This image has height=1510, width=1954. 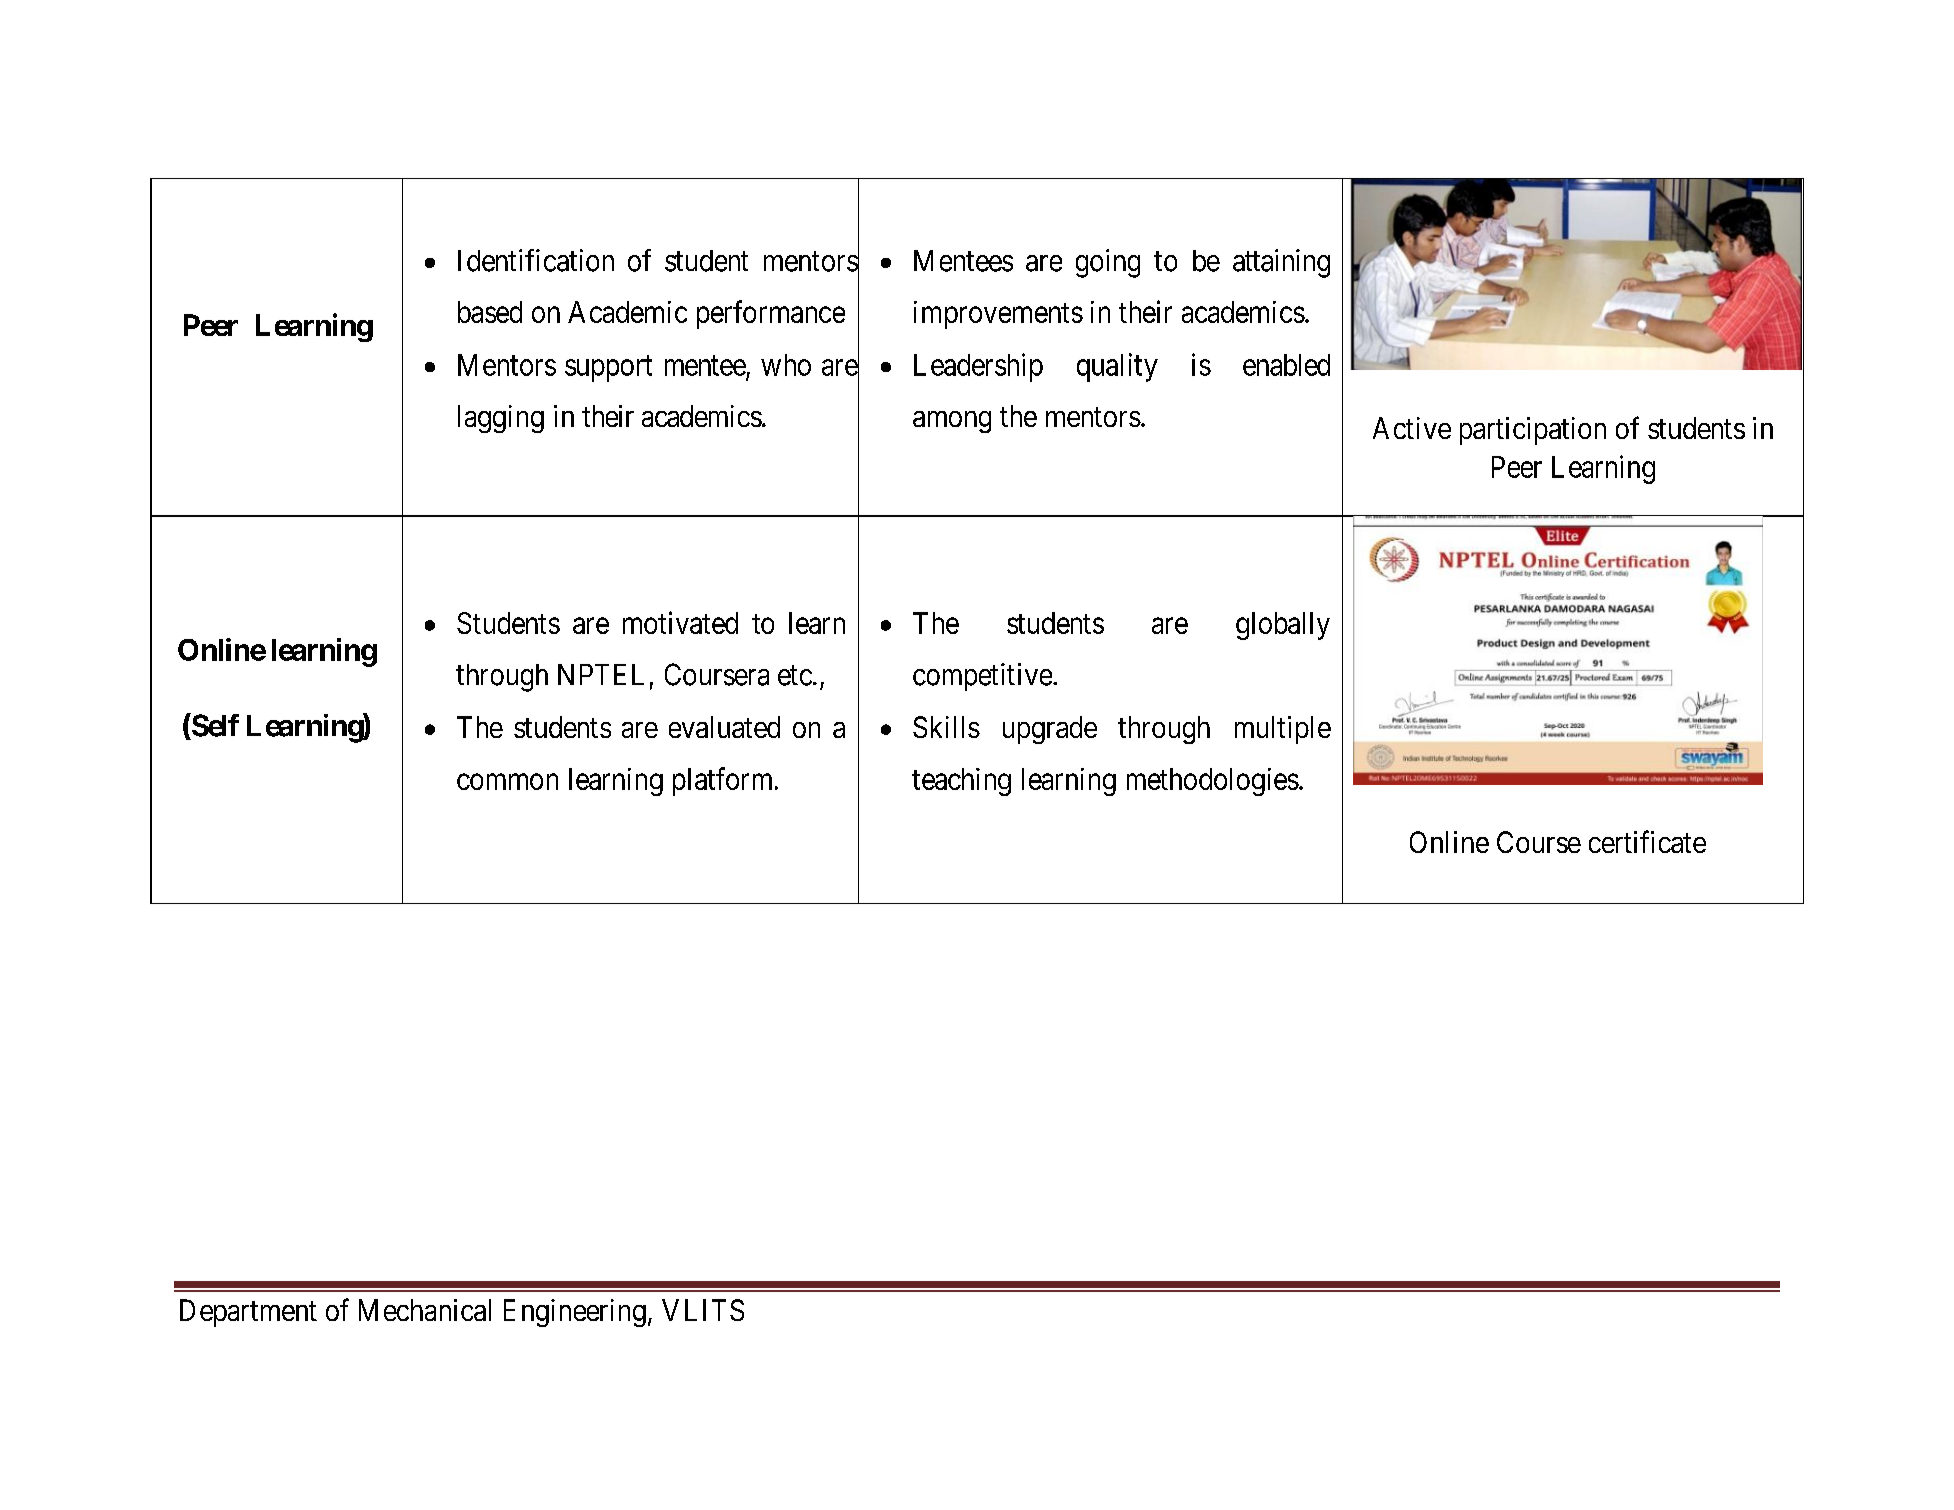 What do you see at coordinates (961, 782) in the image?
I see `teaching` at bounding box center [961, 782].
